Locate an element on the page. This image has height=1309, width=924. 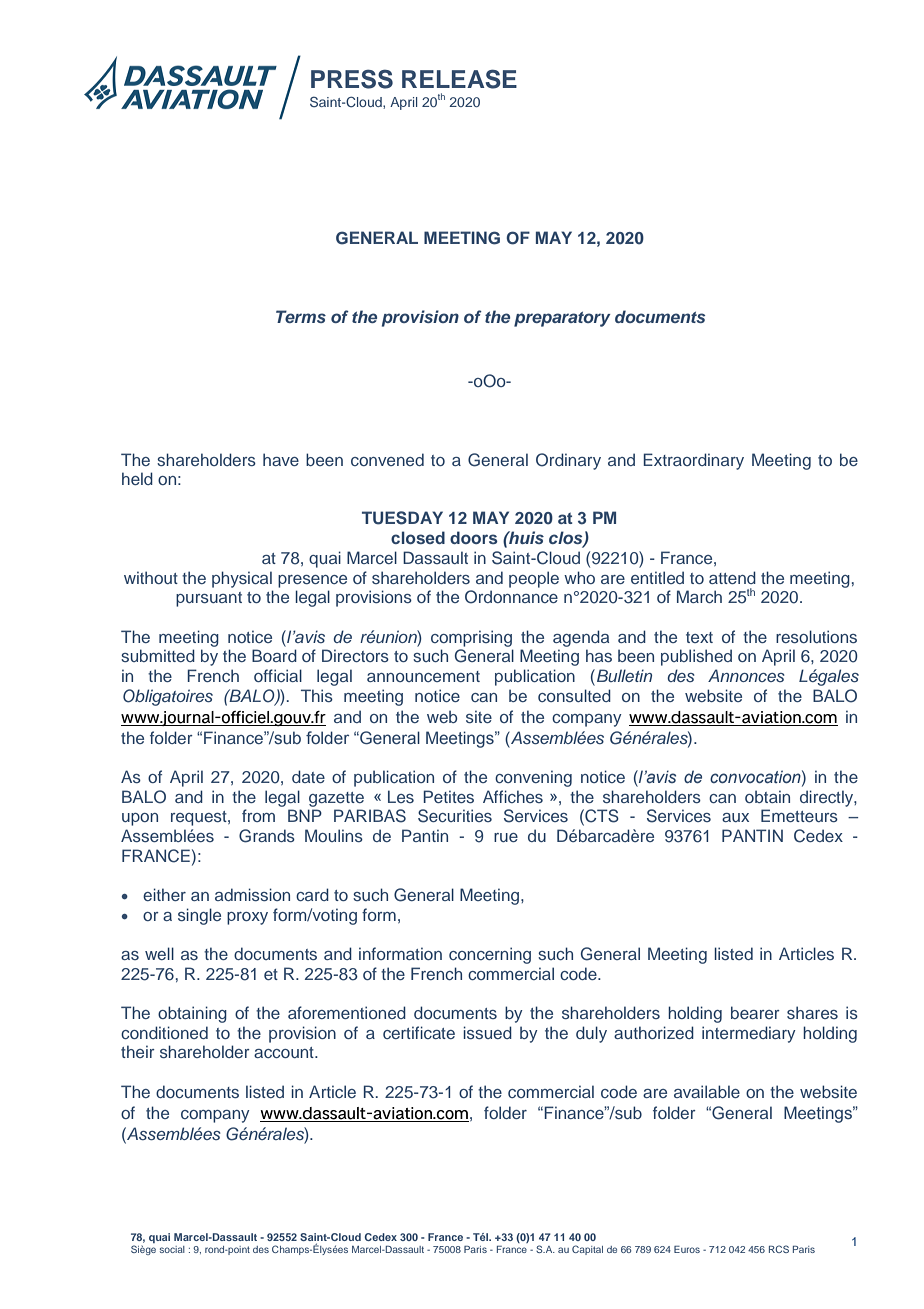
Board is located at coordinates (274, 655).
